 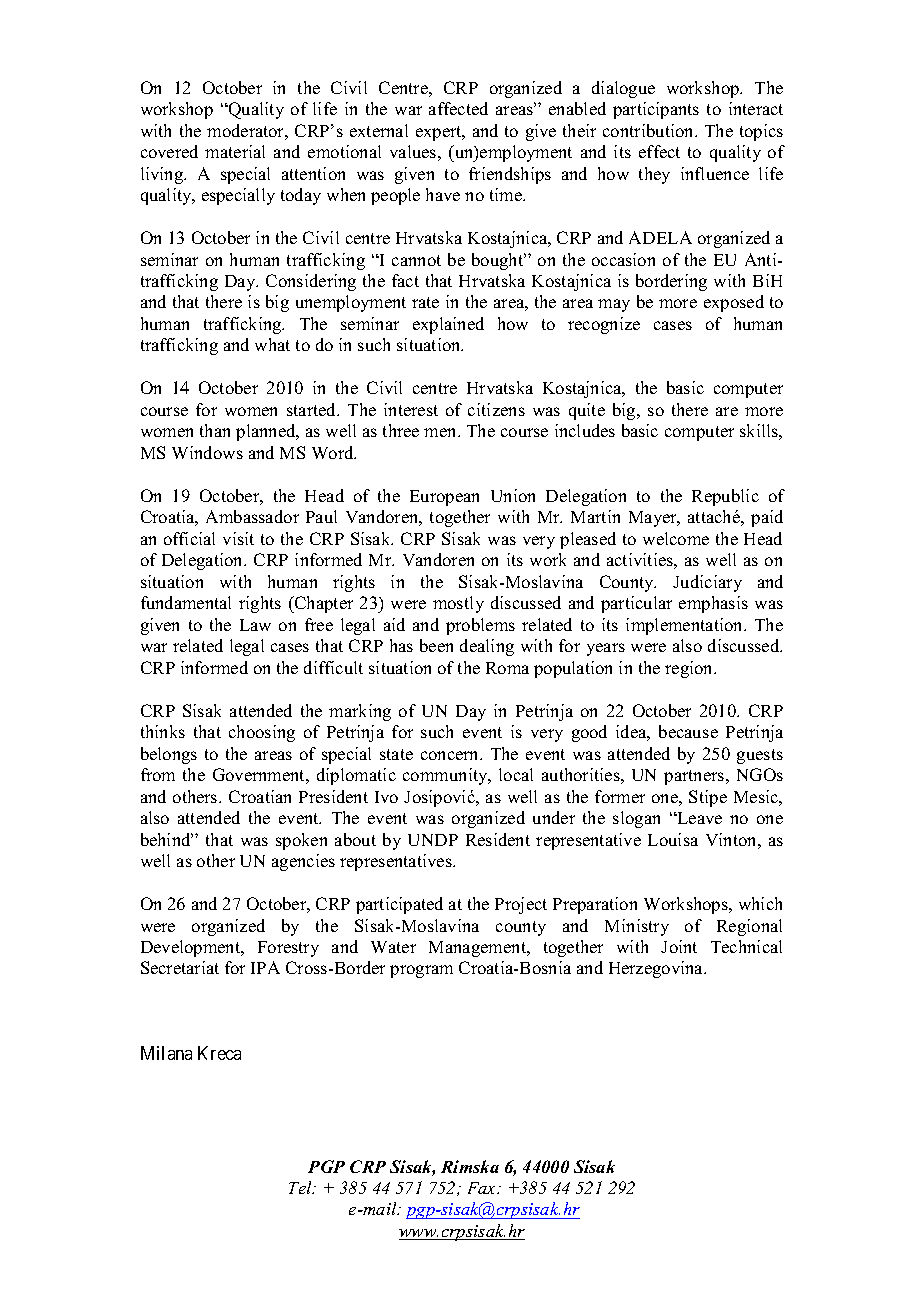 What do you see at coordinates (656, 110) in the screenshot?
I see `participants` at bounding box center [656, 110].
